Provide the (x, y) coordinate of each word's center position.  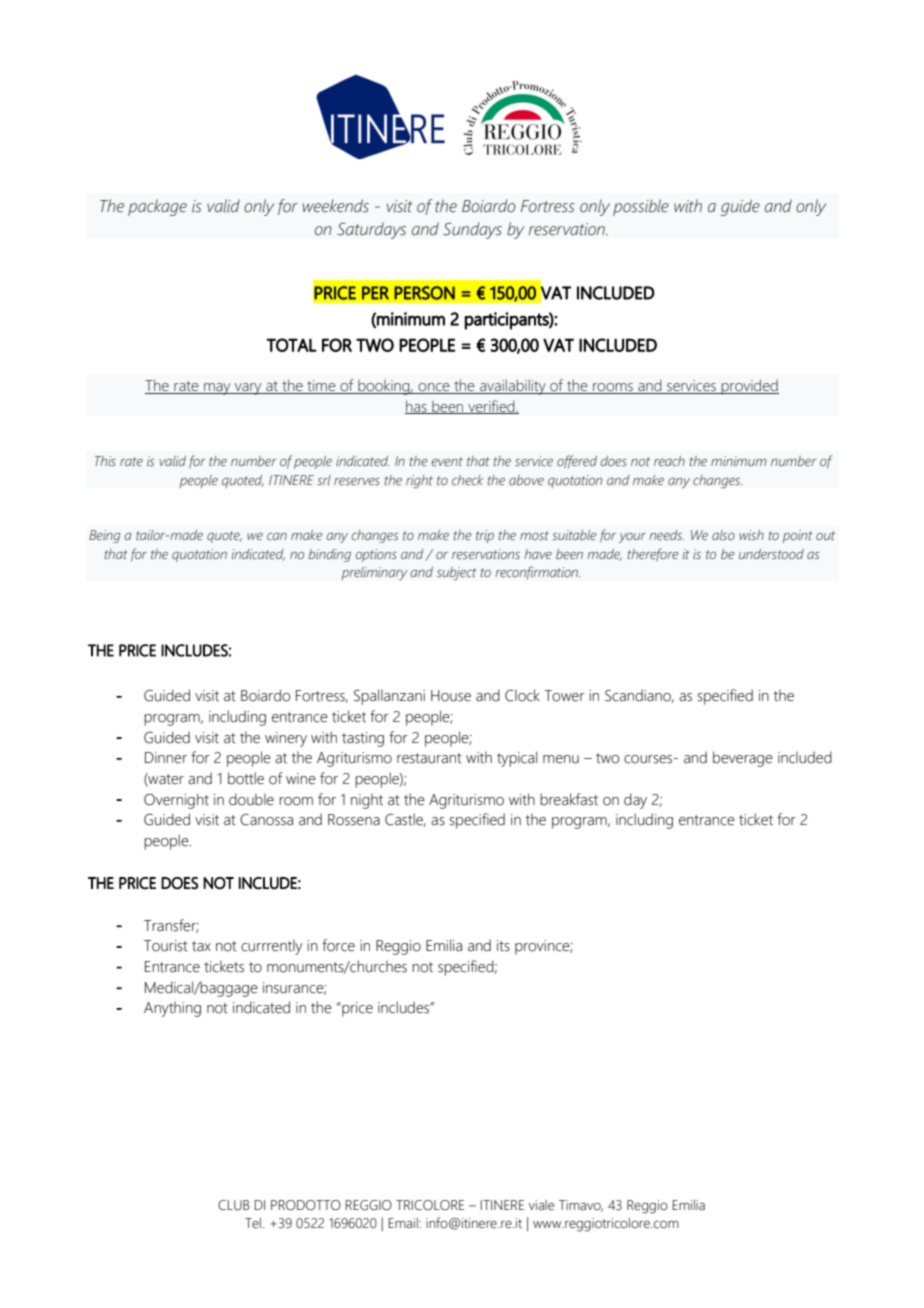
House (451, 696)
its (503, 946)
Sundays (472, 230)
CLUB (234, 1205)
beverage (743, 759)
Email (404, 1223)
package (157, 207)
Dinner (166, 758)
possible (641, 207)
